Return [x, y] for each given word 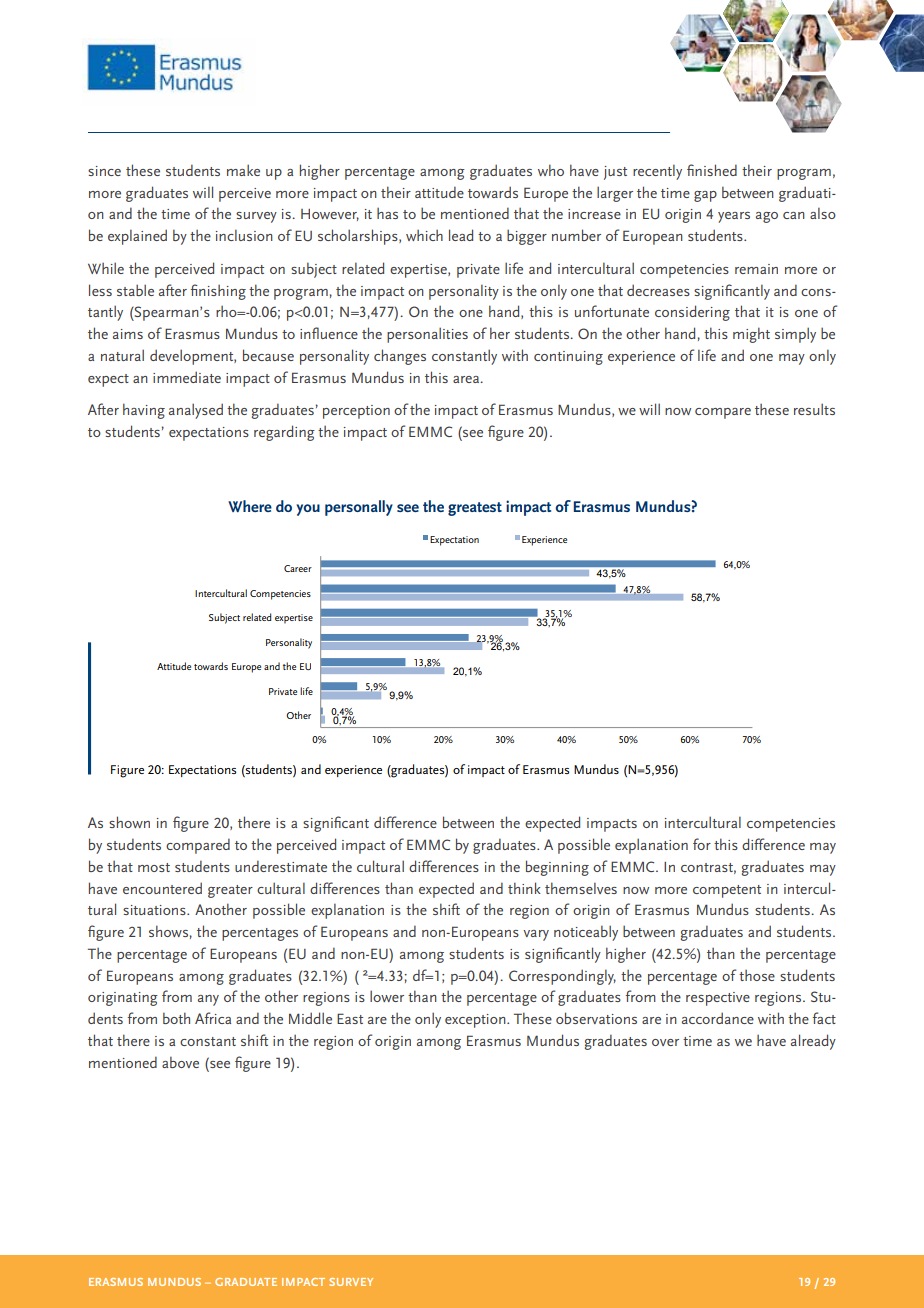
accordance [718, 1018]
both [176, 1018]
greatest [475, 509]
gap [705, 196]
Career [298, 568]
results [814, 409]
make [243, 170]
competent [727, 891]
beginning [557, 868]
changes [400, 357]
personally [359, 508]
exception [476, 1021]
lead [461, 235]
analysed [196, 411]
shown [129, 822]
